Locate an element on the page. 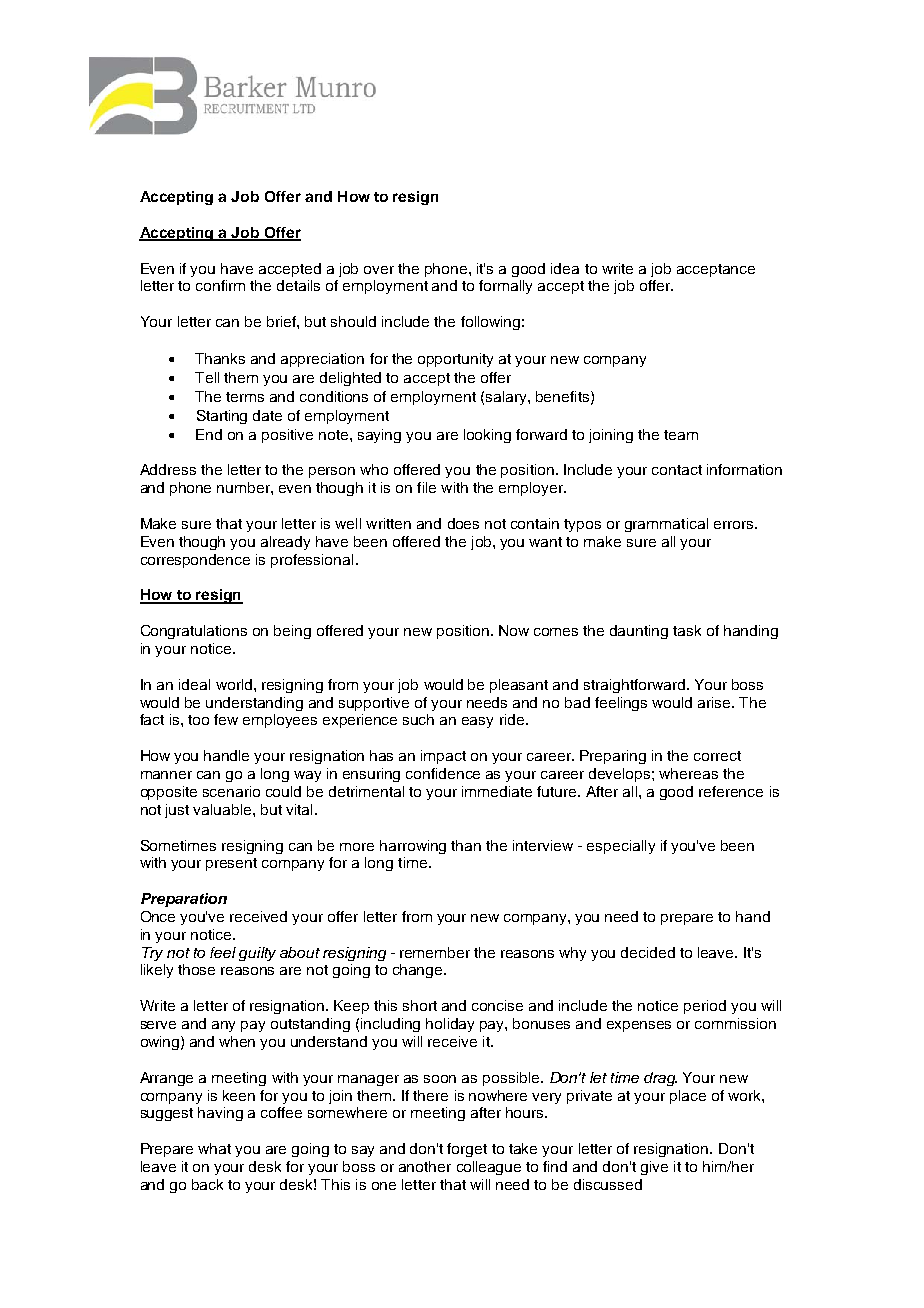  remember is located at coordinates (435, 952).
